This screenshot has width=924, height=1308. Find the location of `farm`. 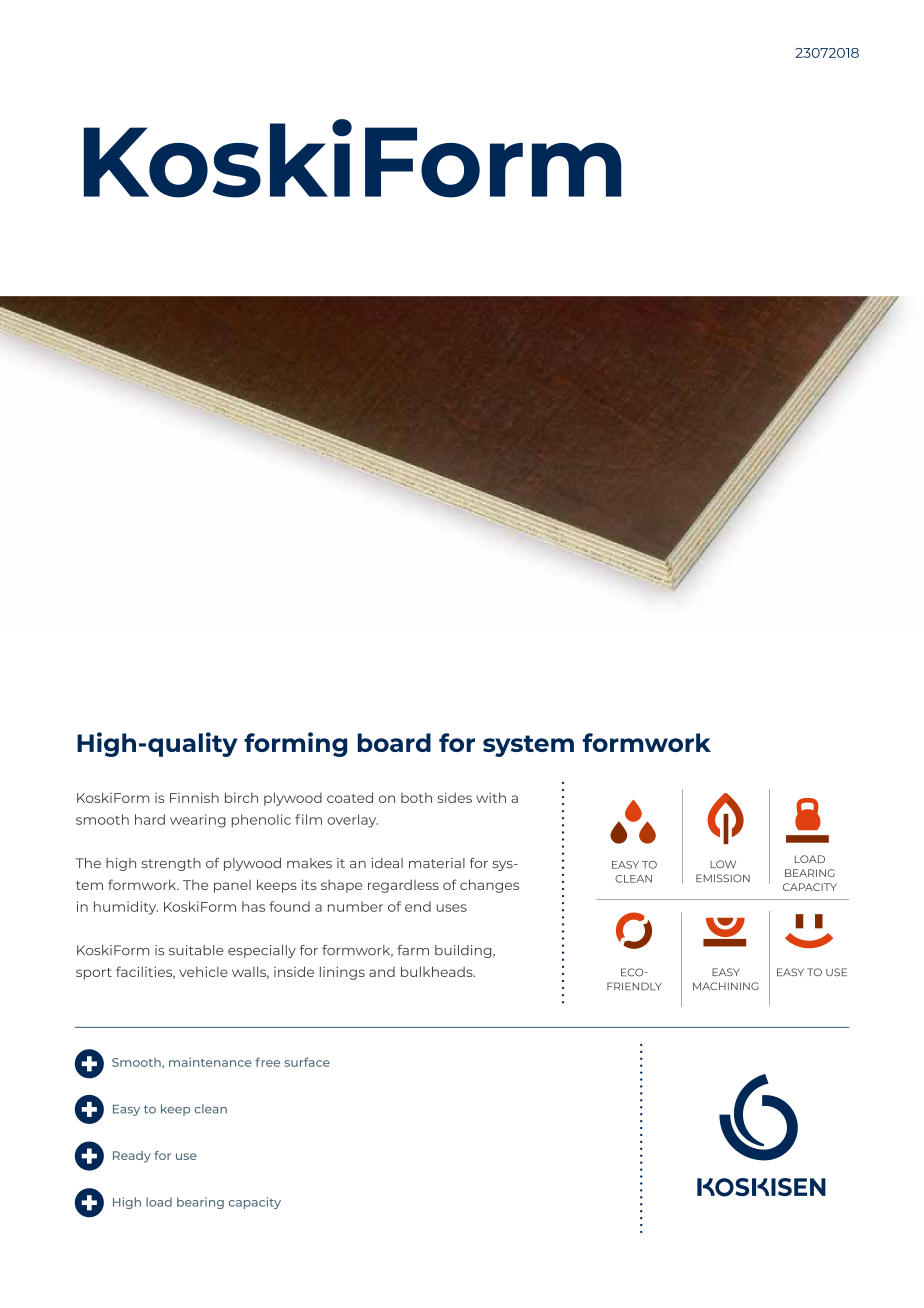

farm is located at coordinates (413, 950).
